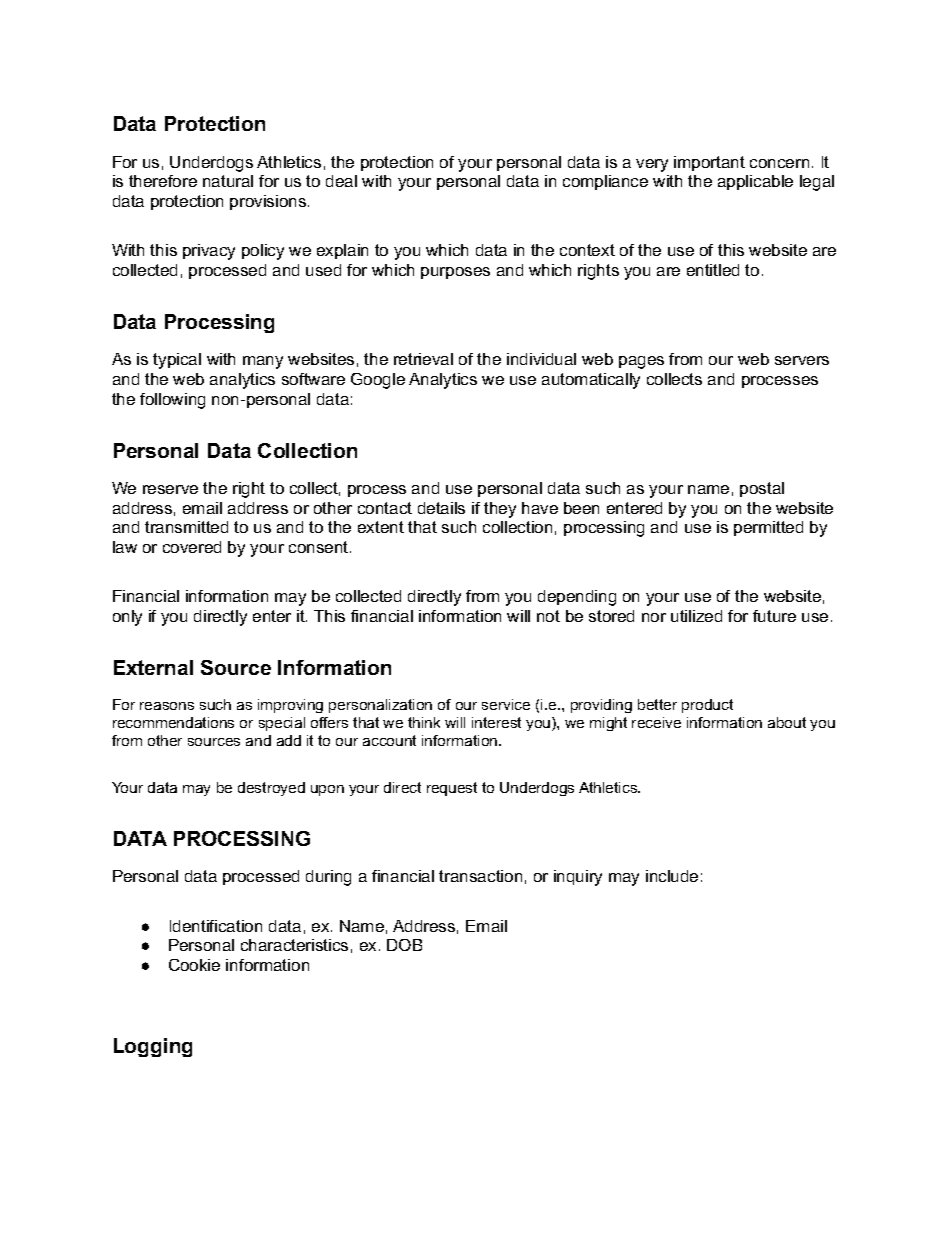  I want to click on Logging, so click(153, 1047).
